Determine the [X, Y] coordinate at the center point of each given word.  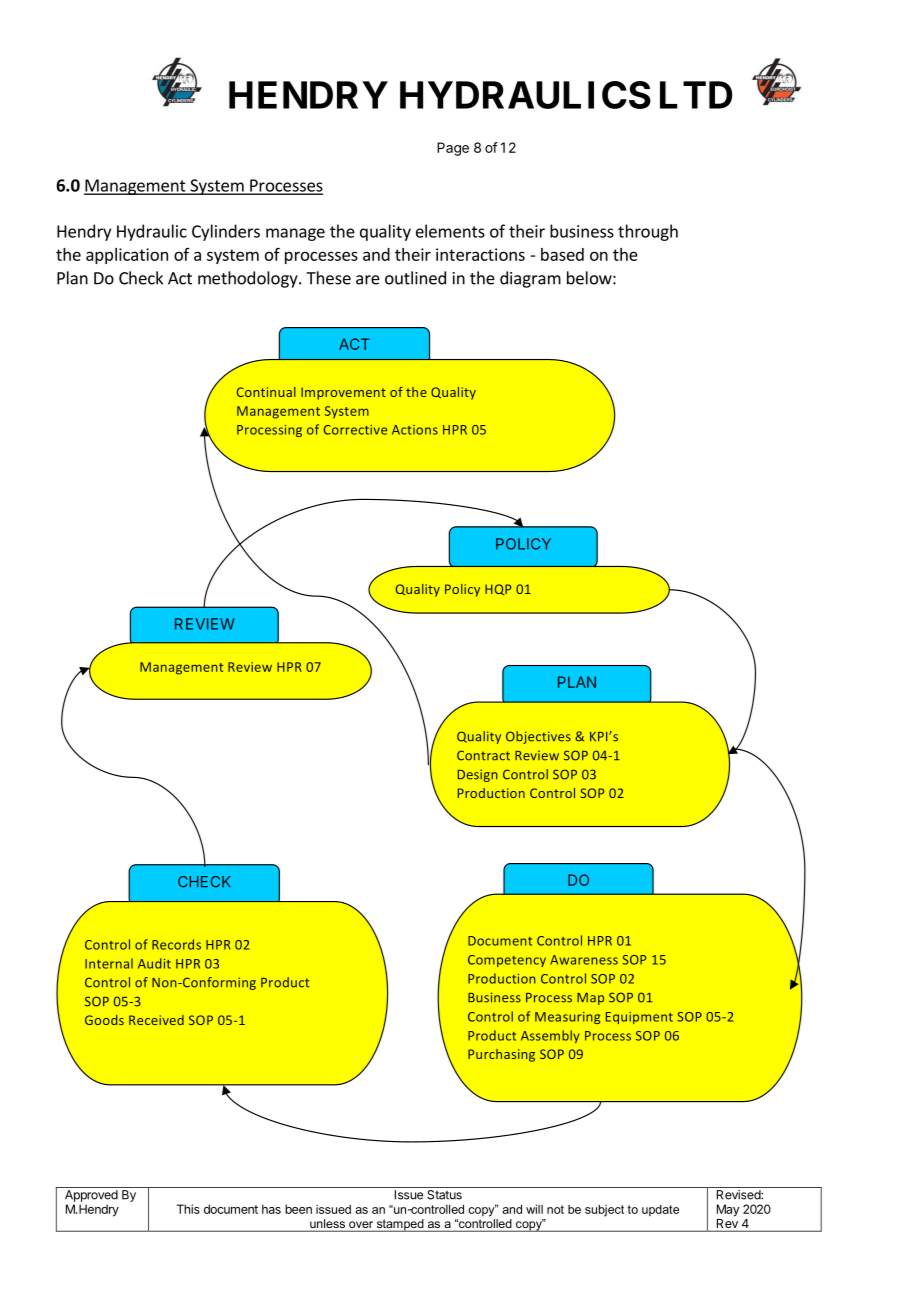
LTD [696, 95]
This [188, 1209]
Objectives [538, 737]
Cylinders [226, 232]
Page [453, 149]
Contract [483, 755]
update [660, 1210]
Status [444, 1195]
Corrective [355, 430]
